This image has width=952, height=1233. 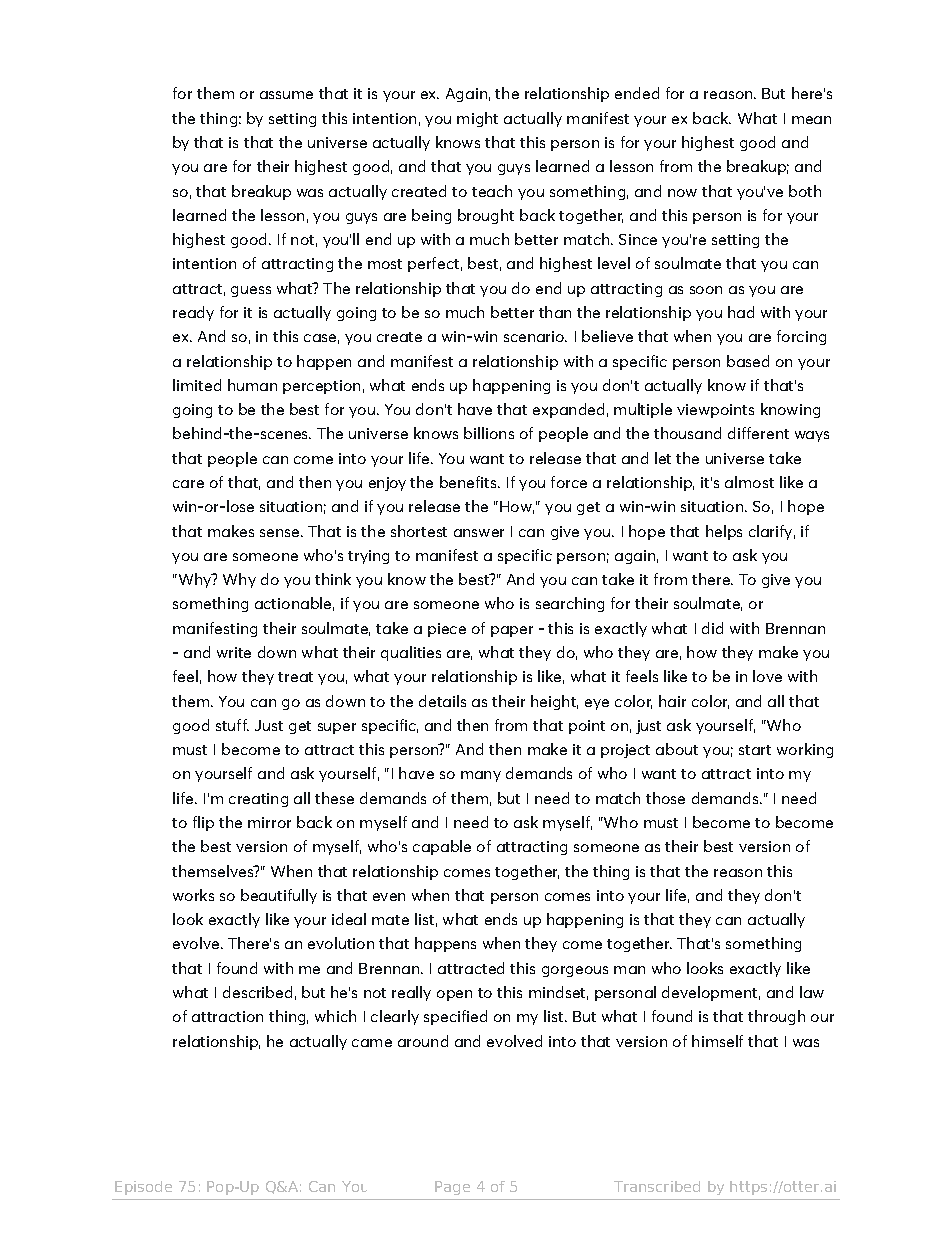 I want to click on Page, so click(x=452, y=1188).
